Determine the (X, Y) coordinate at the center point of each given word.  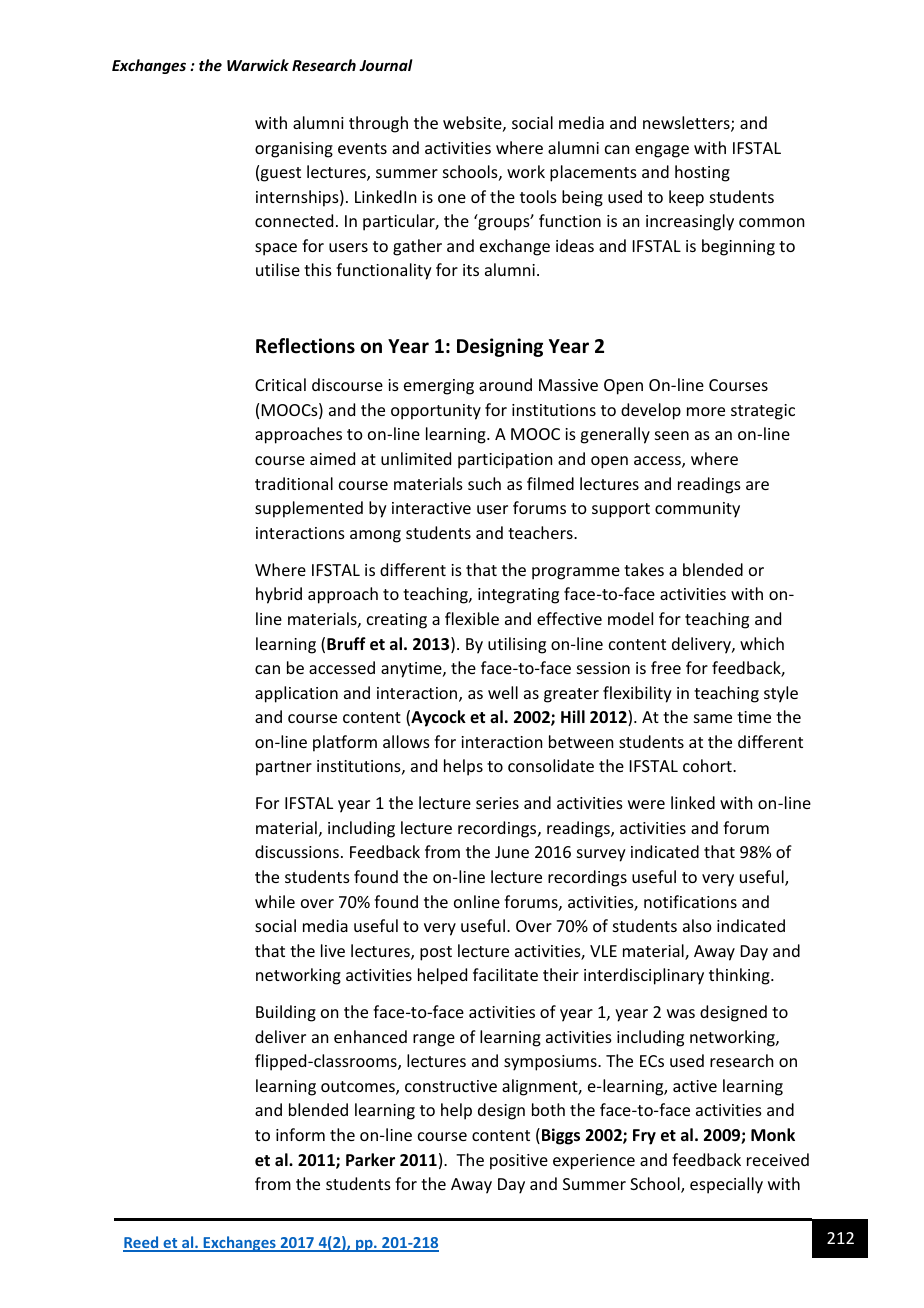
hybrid (279, 595)
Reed (142, 1243)
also (697, 925)
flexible (472, 618)
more (706, 411)
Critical (280, 384)
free (666, 667)
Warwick (258, 65)
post (436, 953)
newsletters (687, 124)
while (275, 901)
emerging (439, 387)
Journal (386, 65)
